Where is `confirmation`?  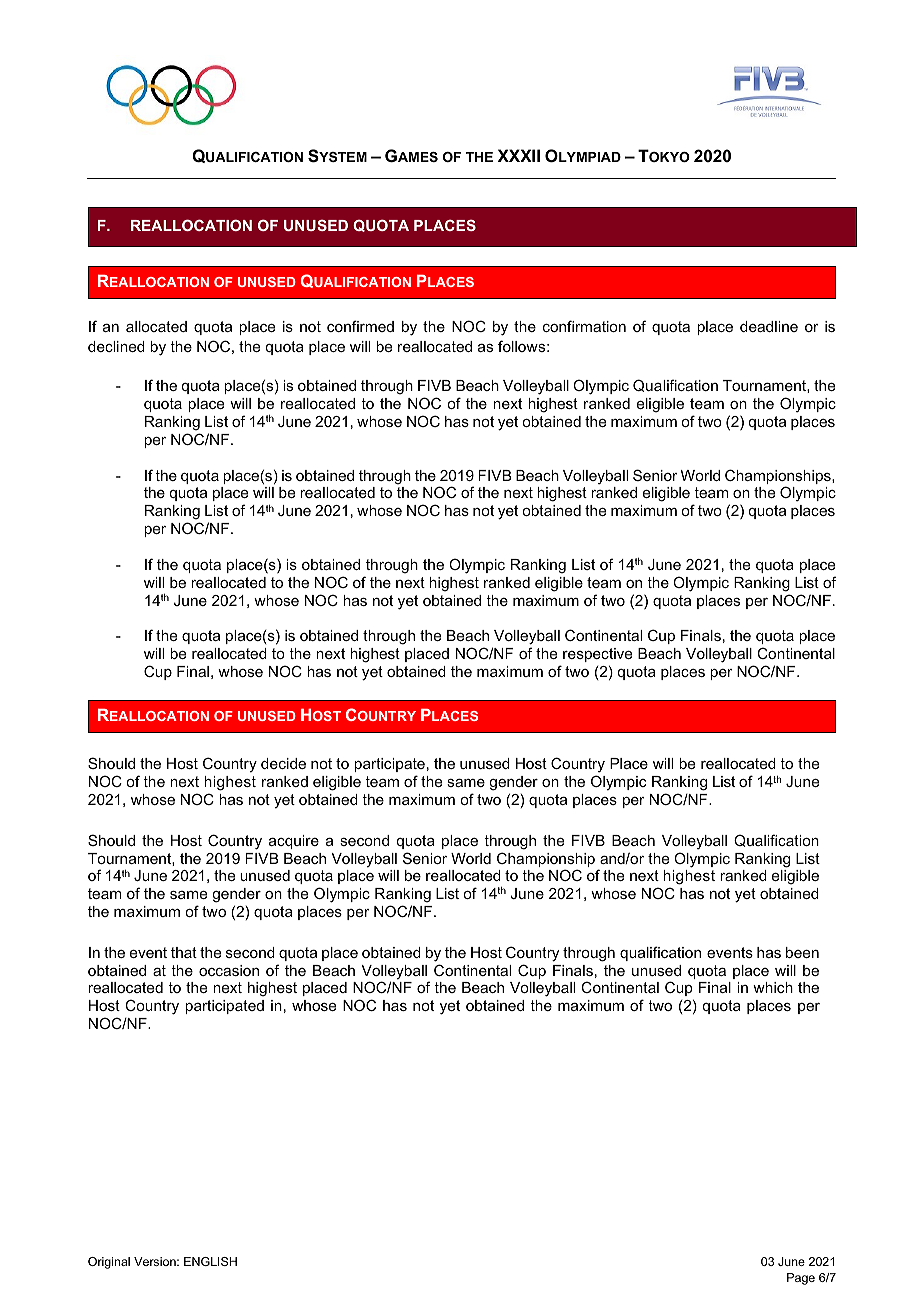
confirmation is located at coordinates (584, 326).
